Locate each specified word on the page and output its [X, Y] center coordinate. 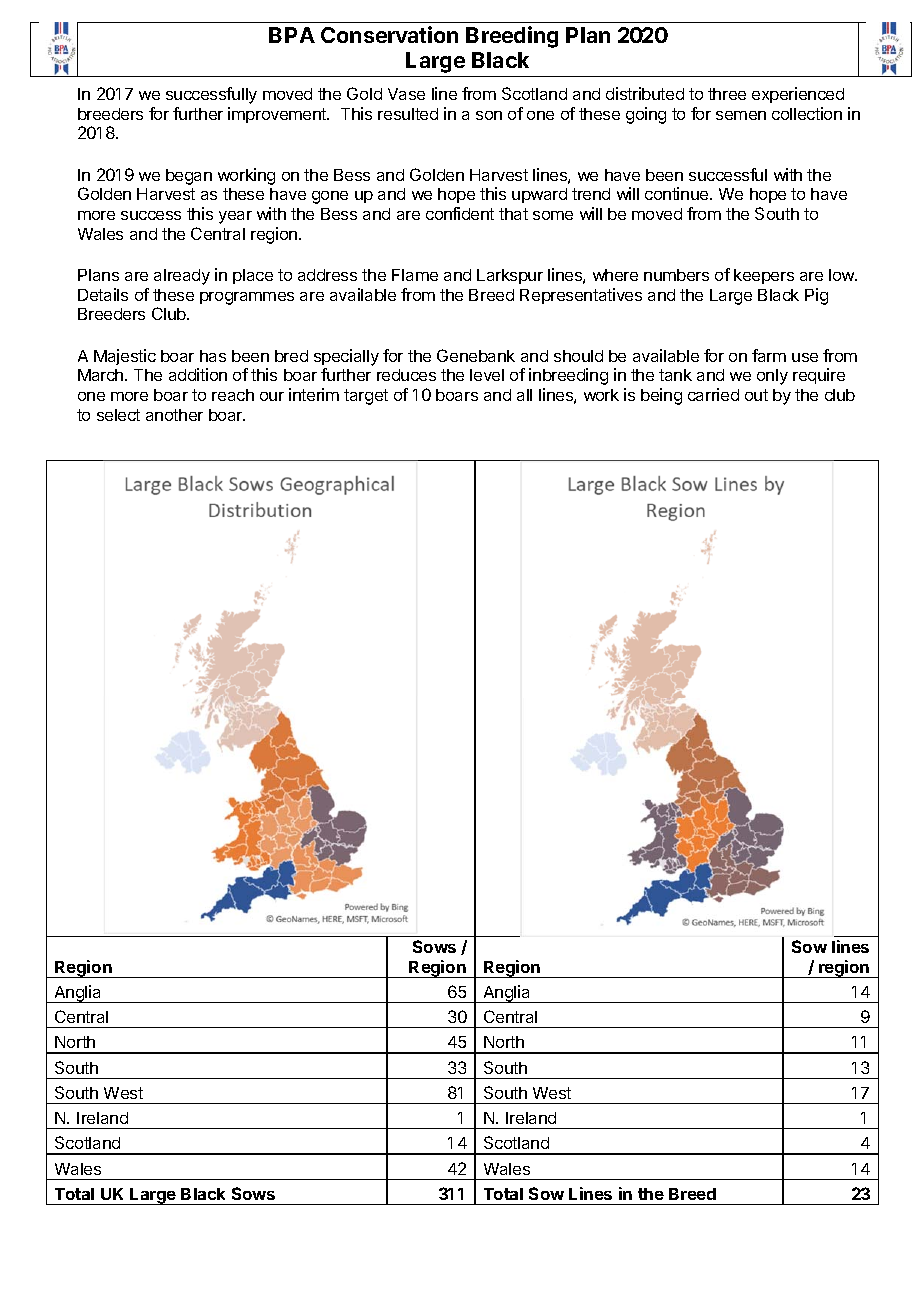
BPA [292, 35]
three [727, 94]
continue [678, 193]
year [235, 217]
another [174, 415]
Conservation [389, 34]
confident [460, 213]
